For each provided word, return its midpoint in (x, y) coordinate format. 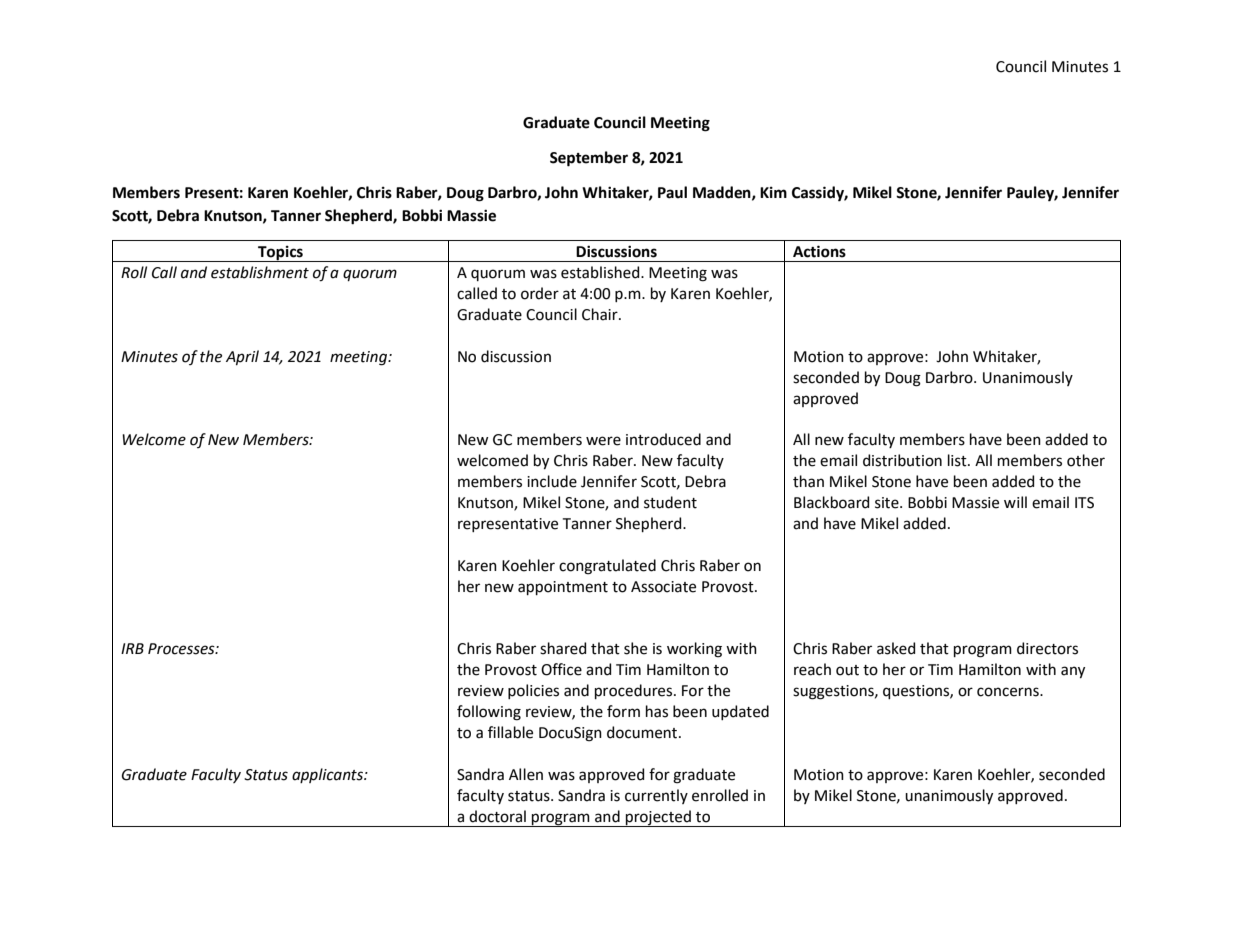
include (552, 481)
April (242, 357)
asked (896, 648)
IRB (132, 648)
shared (563, 648)
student (670, 502)
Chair (601, 314)
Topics (280, 254)
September (589, 159)
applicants (328, 775)
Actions (819, 251)
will (1015, 502)
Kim (773, 192)
